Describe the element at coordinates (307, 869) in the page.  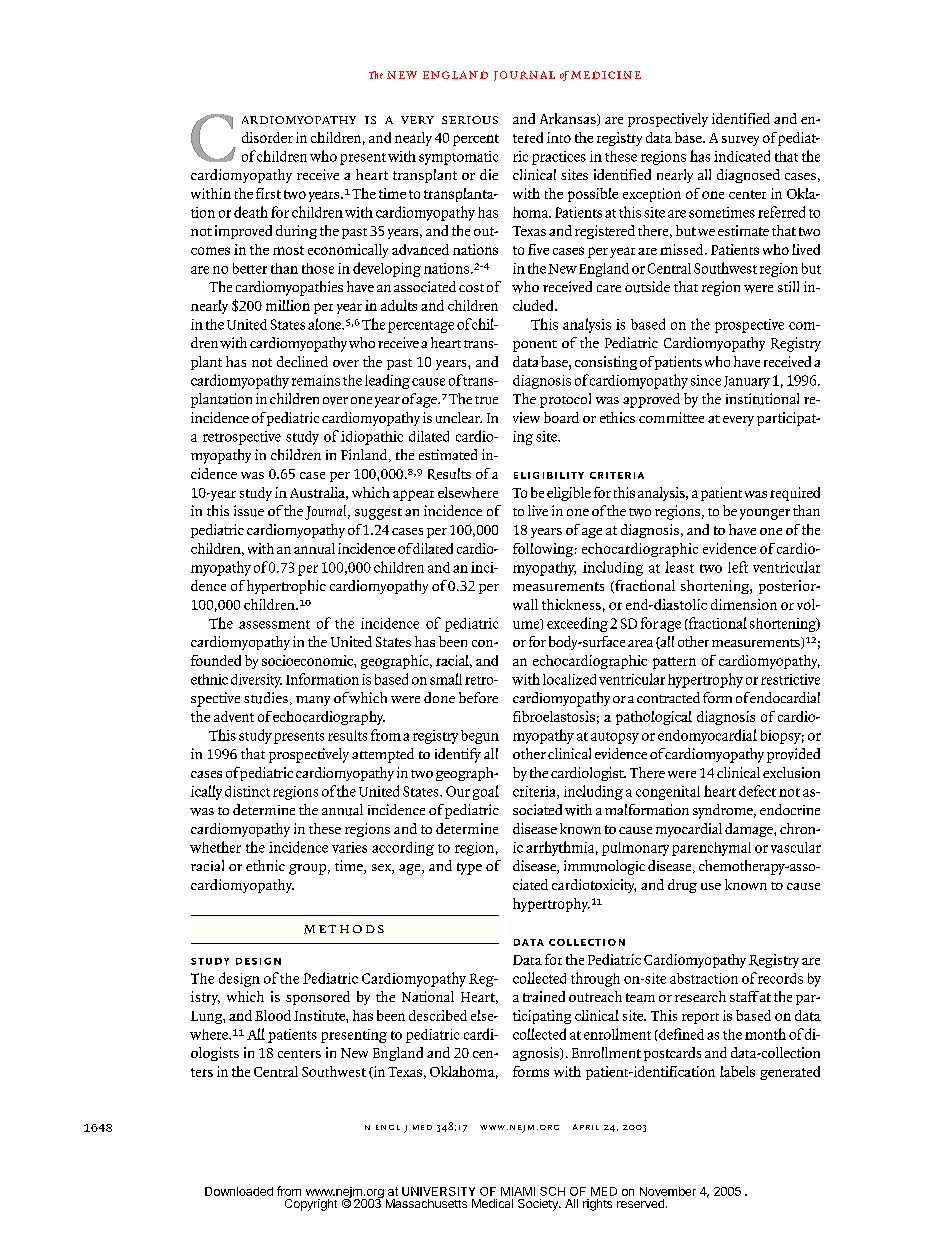
I see `group` at that location.
